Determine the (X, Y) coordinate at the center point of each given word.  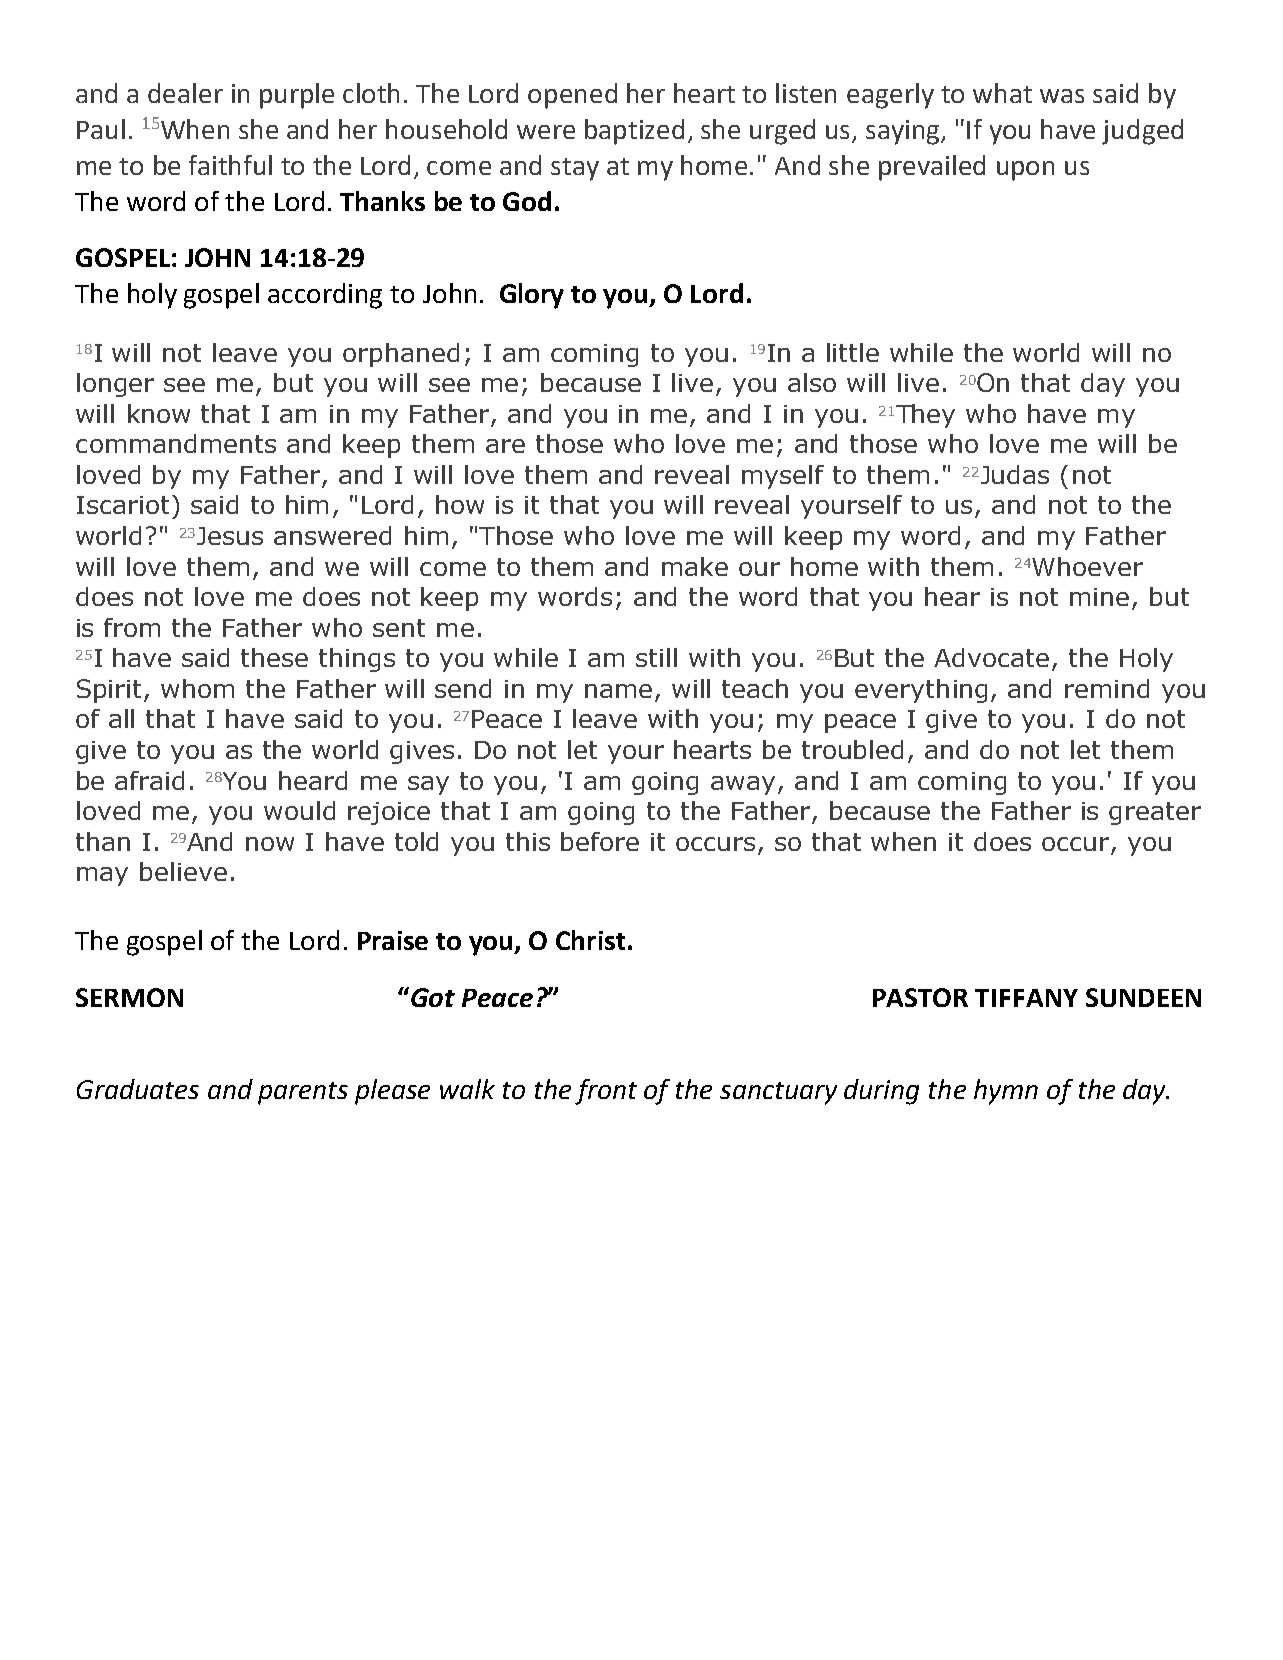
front (606, 1092)
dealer (185, 93)
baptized (634, 132)
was (1062, 96)
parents (303, 1093)
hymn (1006, 1092)
